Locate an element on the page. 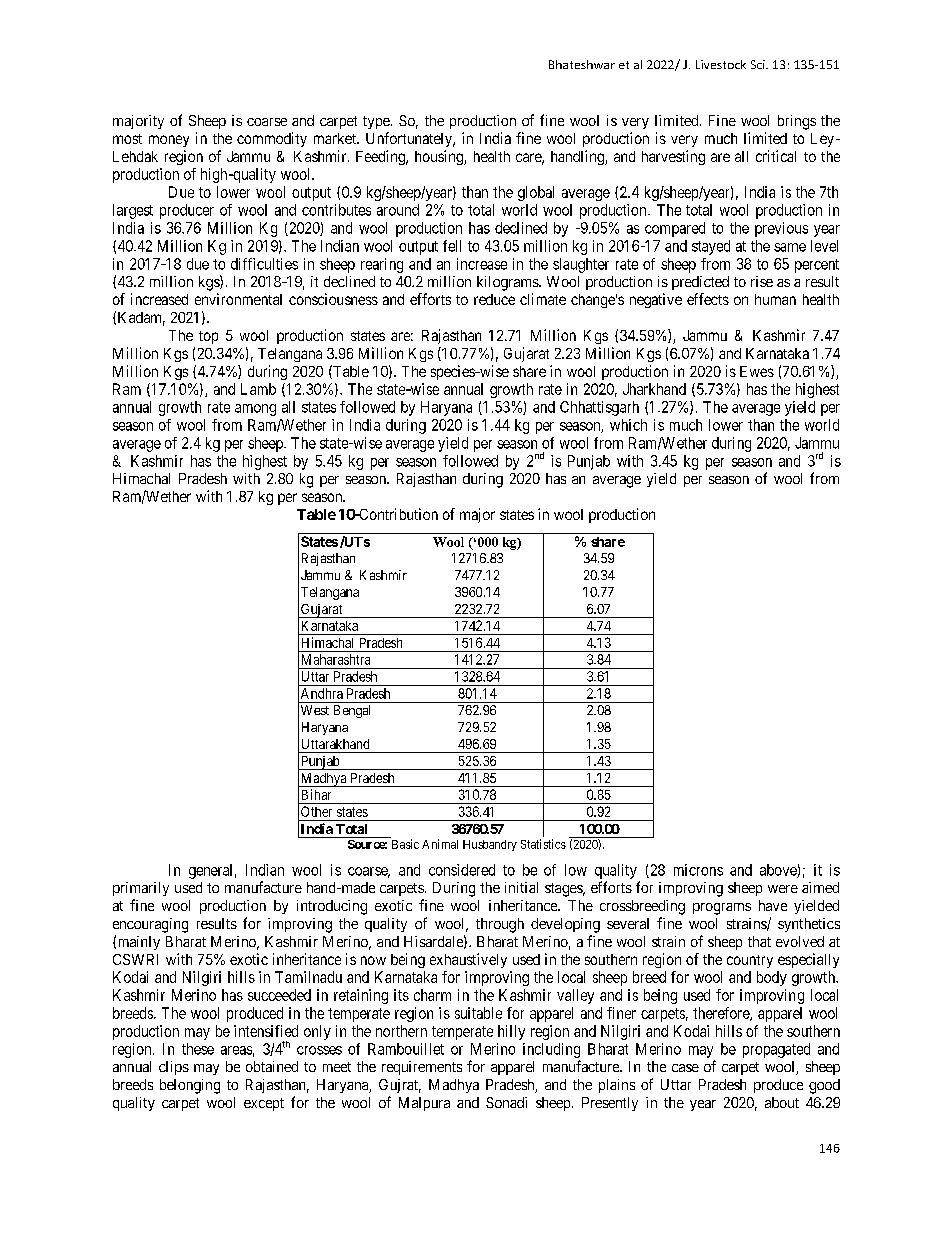 The height and width of the image is (1233, 952). Livestock is located at coordinates (721, 64).
